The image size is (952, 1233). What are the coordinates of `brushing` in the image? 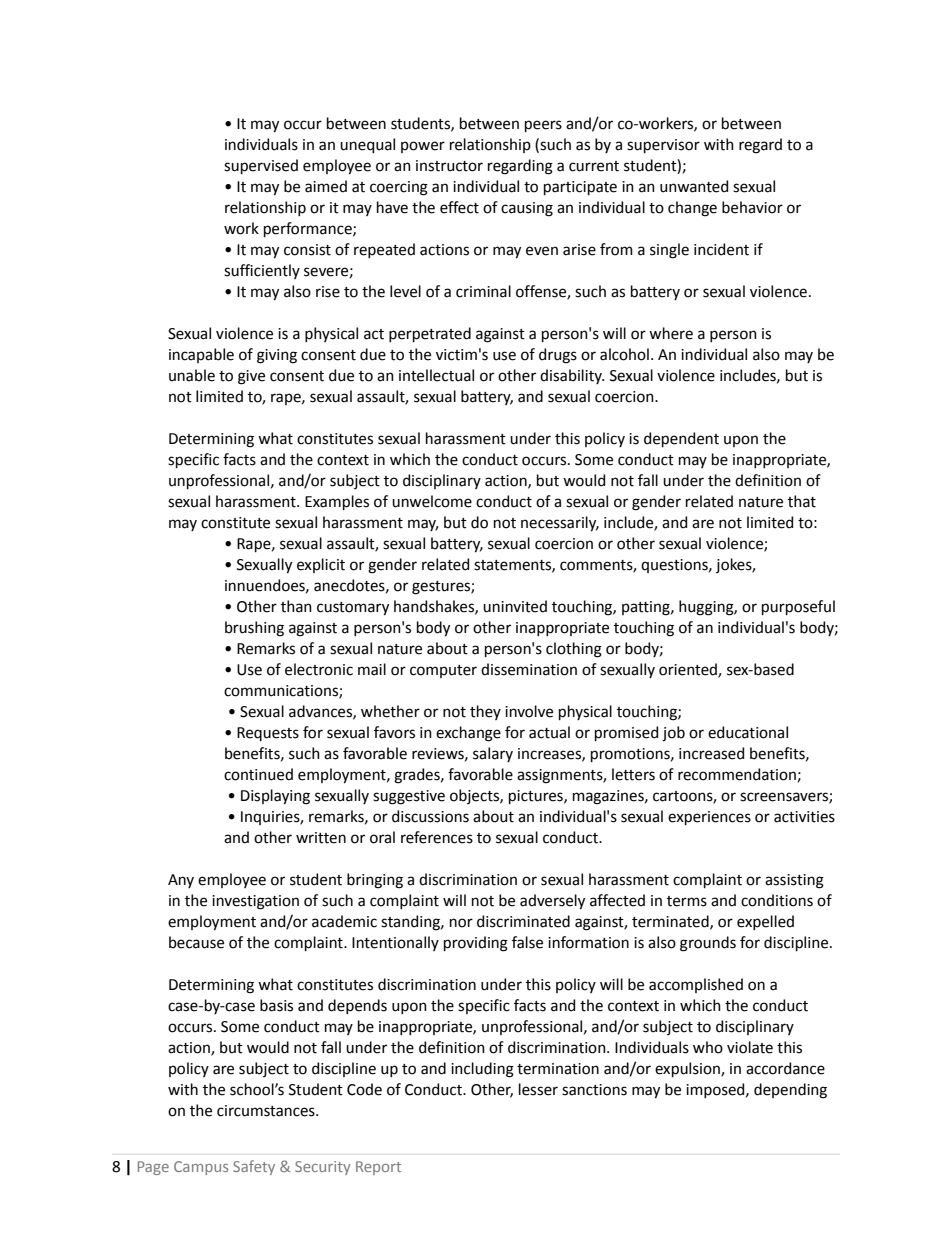 It's located at (254, 629).
